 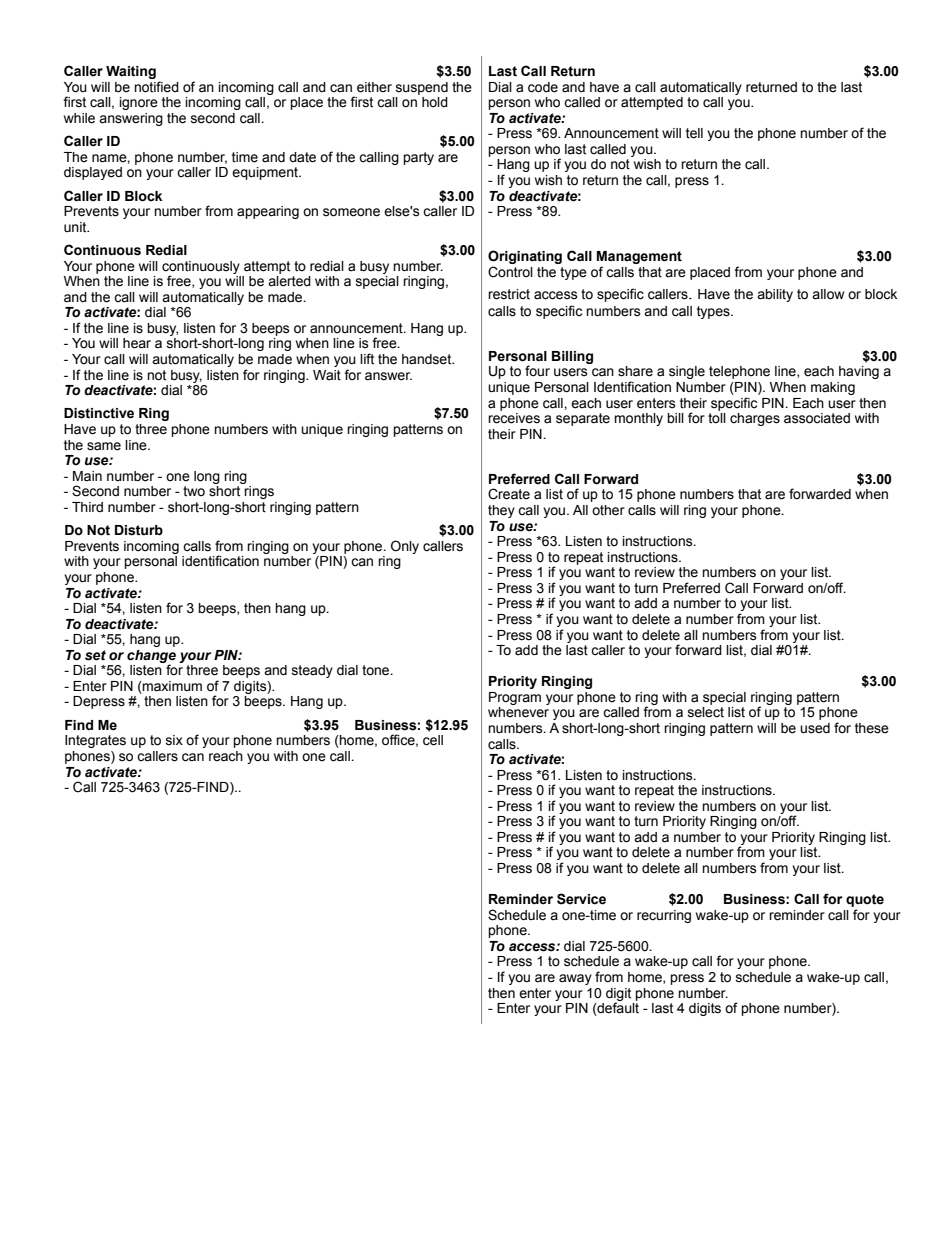 I want to click on ignore, so click(x=139, y=103).
